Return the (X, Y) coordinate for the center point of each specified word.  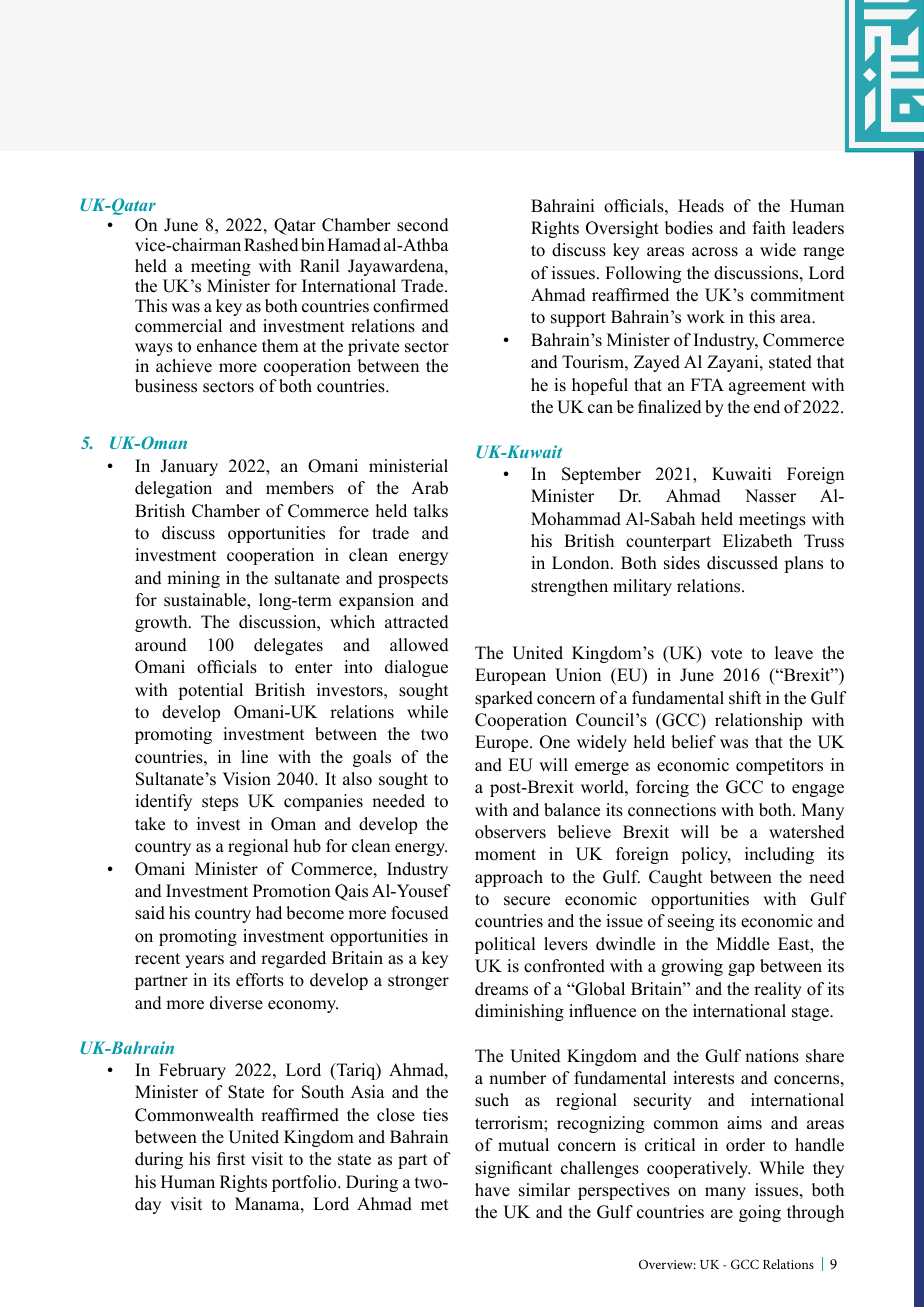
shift (745, 698)
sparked (504, 699)
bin (313, 245)
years (204, 961)
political (505, 945)
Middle (742, 944)
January (189, 467)
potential (210, 691)
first (231, 1159)
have (492, 1190)
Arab (429, 488)
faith (769, 227)
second (423, 225)
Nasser (770, 496)
